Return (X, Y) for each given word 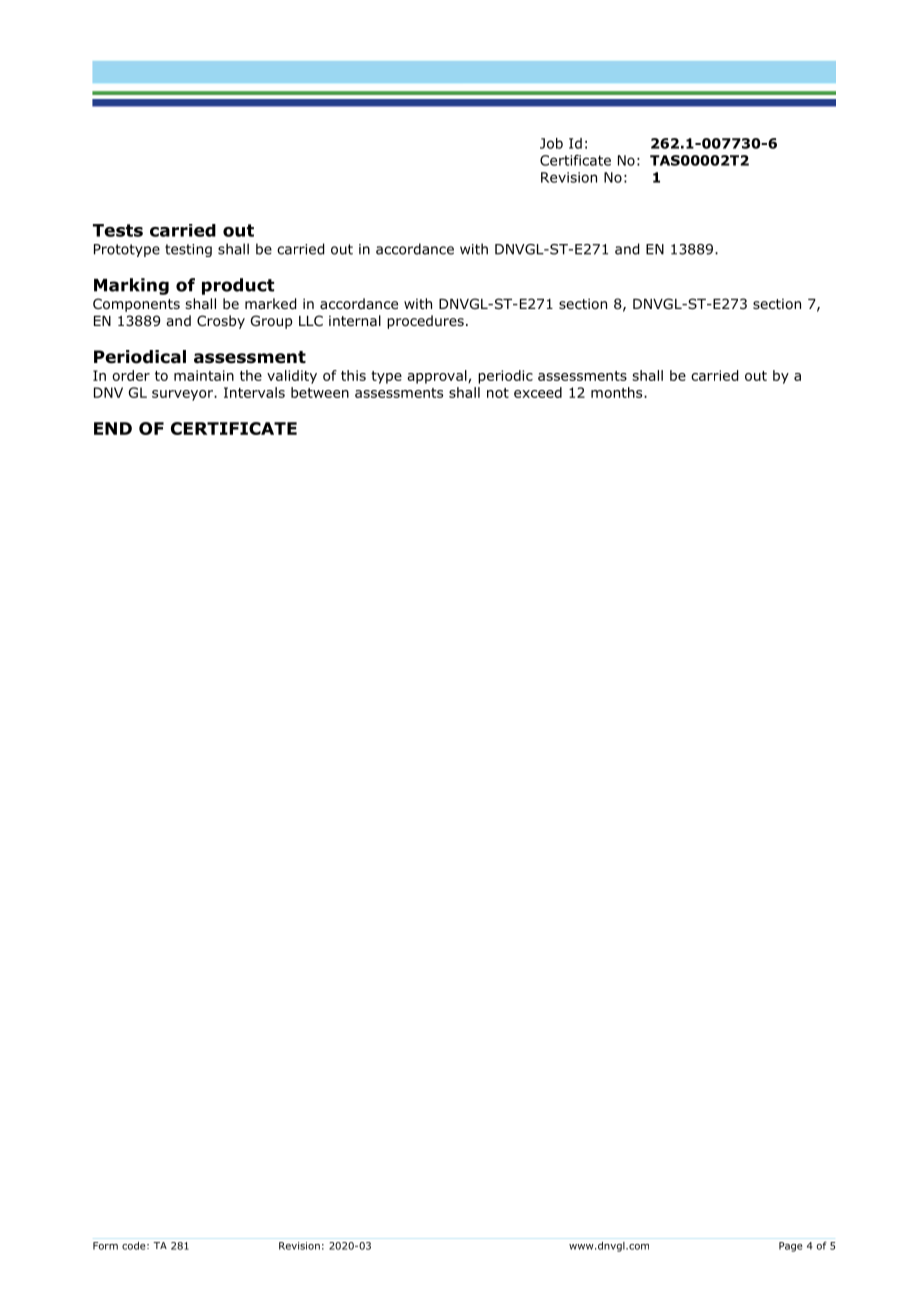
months (618, 392)
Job (551, 143)
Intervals (254, 392)
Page (791, 1247)
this (353, 375)
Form (105, 1246)
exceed (538, 392)
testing (188, 250)
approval (438, 377)
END (113, 428)
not (498, 393)
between (320, 392)
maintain (204, 375)
